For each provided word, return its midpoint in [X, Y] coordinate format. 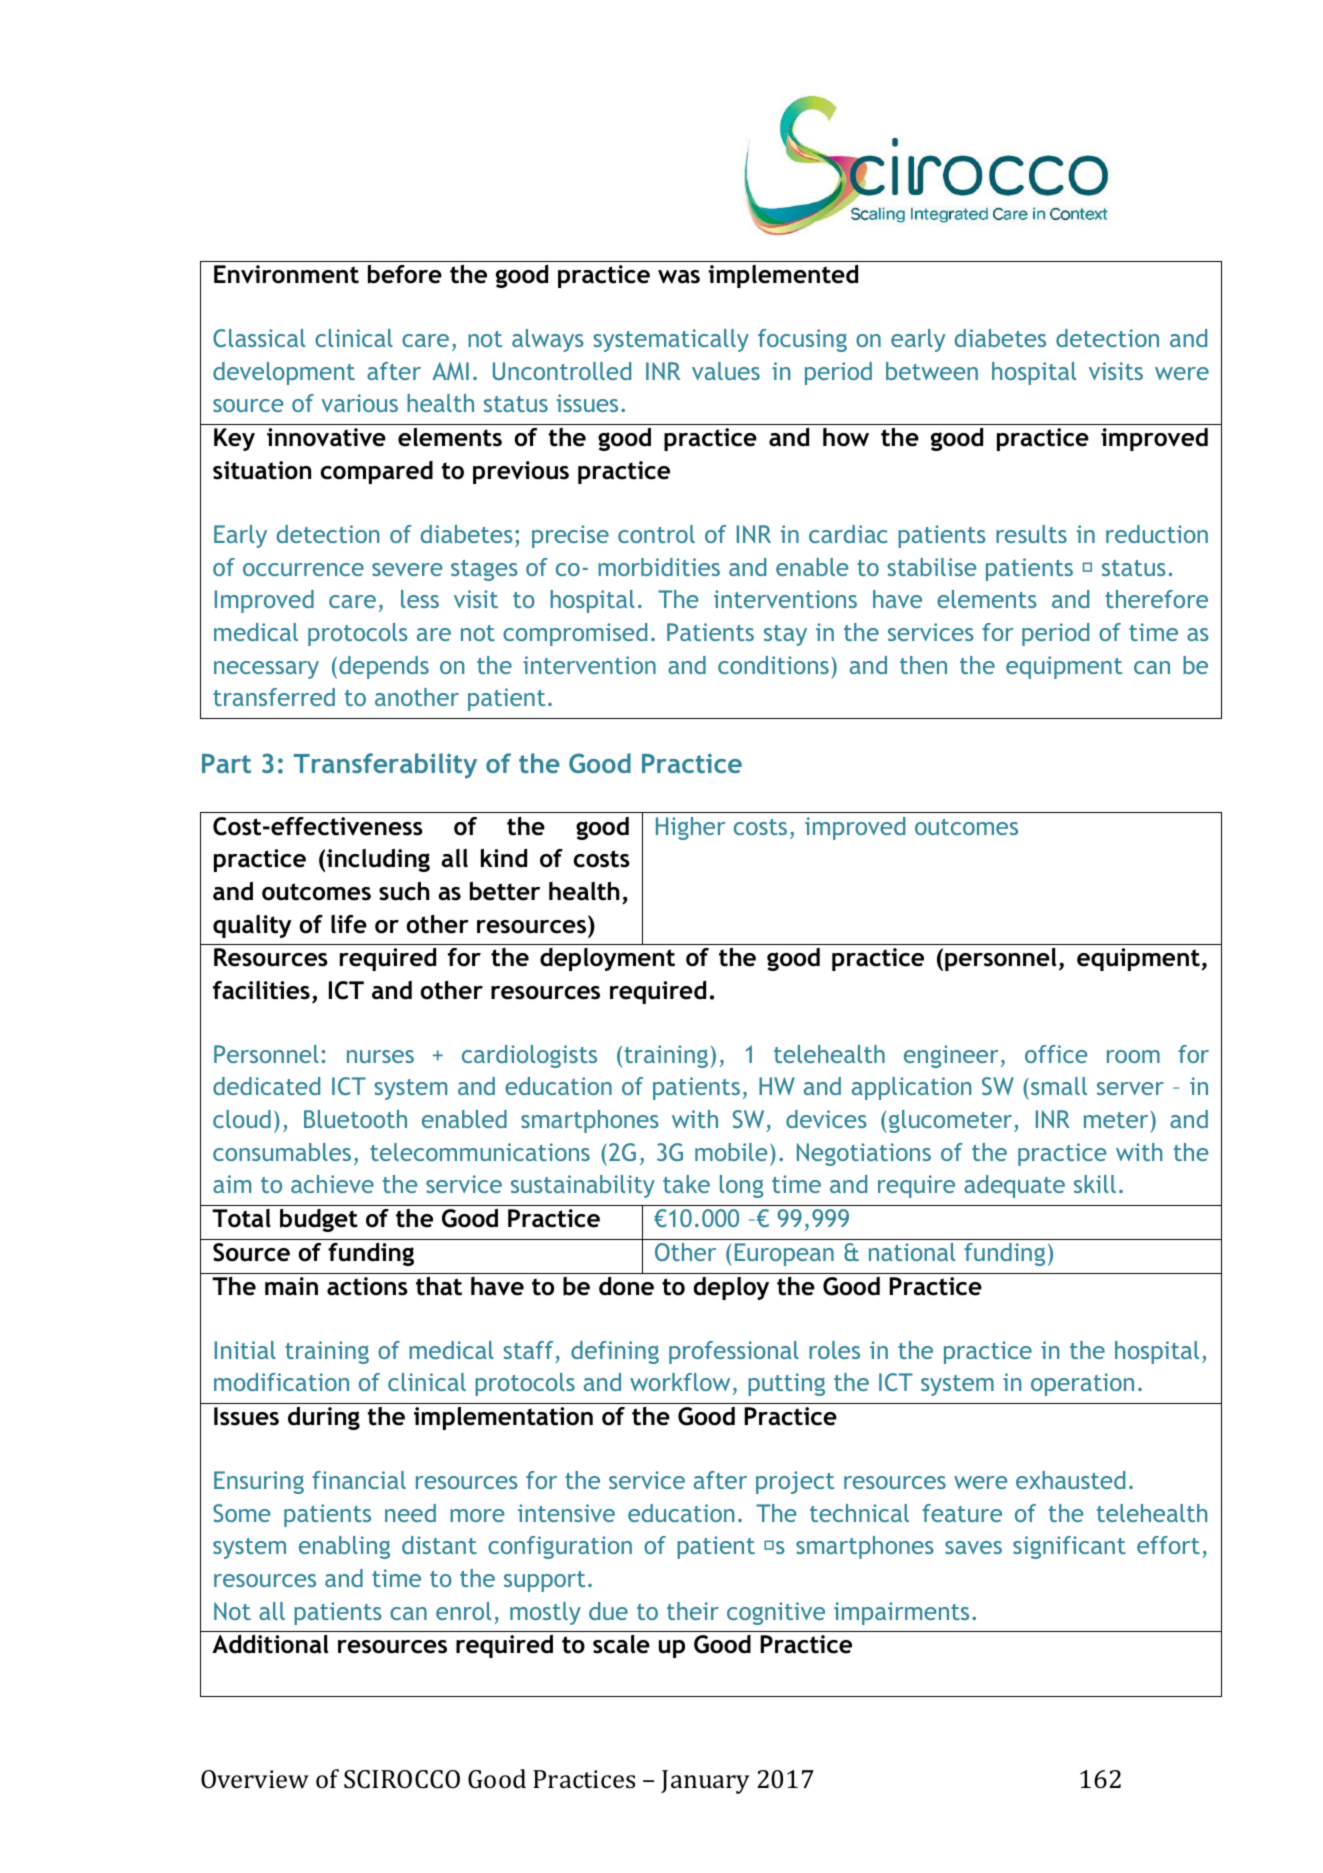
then [923, 665]
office [1056, 1054]
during [324, 1418]
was [679, 277]
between [932, 371]
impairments [901, 1613]
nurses [380, 1056]
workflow [680, 1382]
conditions [773, 665]
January [705, 1782]
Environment [286, 274]
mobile [731, 1152]
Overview [255, 1779]
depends [384, 667]
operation [1082, 1384]
